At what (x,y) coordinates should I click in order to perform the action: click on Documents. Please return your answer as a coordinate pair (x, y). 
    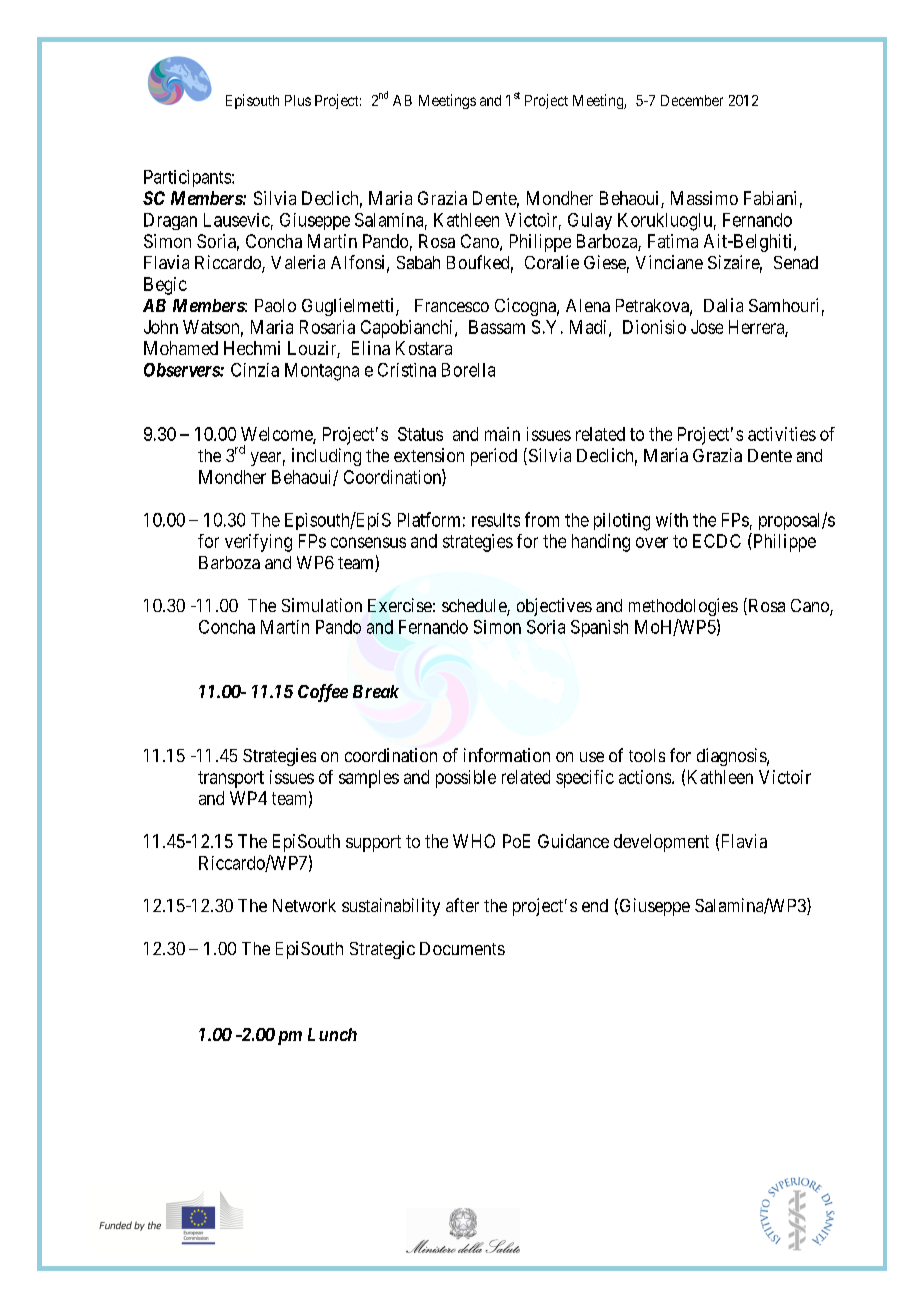
    Looking at the image, I should click on (462, 948).
